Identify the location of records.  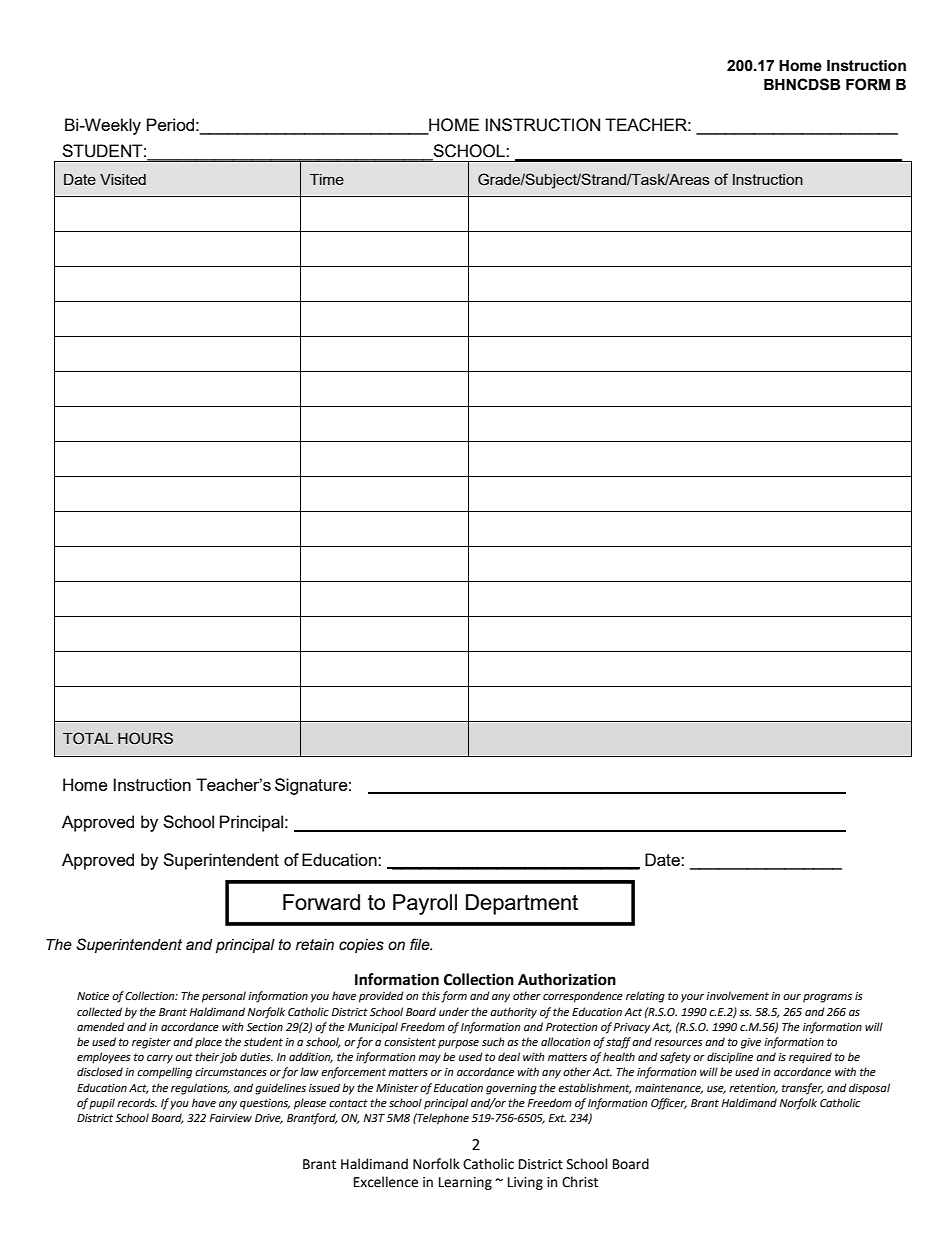
(137, 1103).
